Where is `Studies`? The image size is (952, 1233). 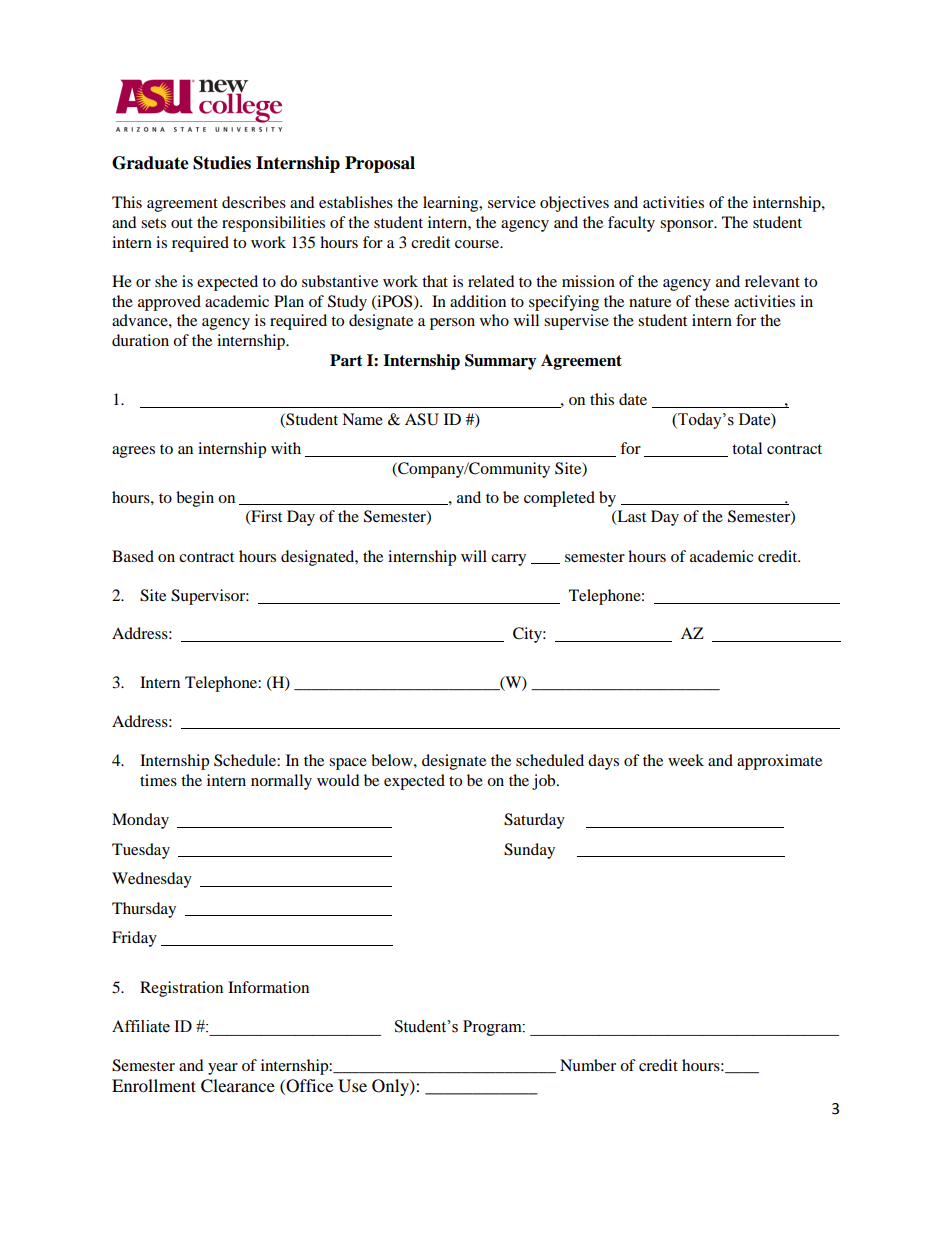
Studies is located at coordinates (222, 163).
